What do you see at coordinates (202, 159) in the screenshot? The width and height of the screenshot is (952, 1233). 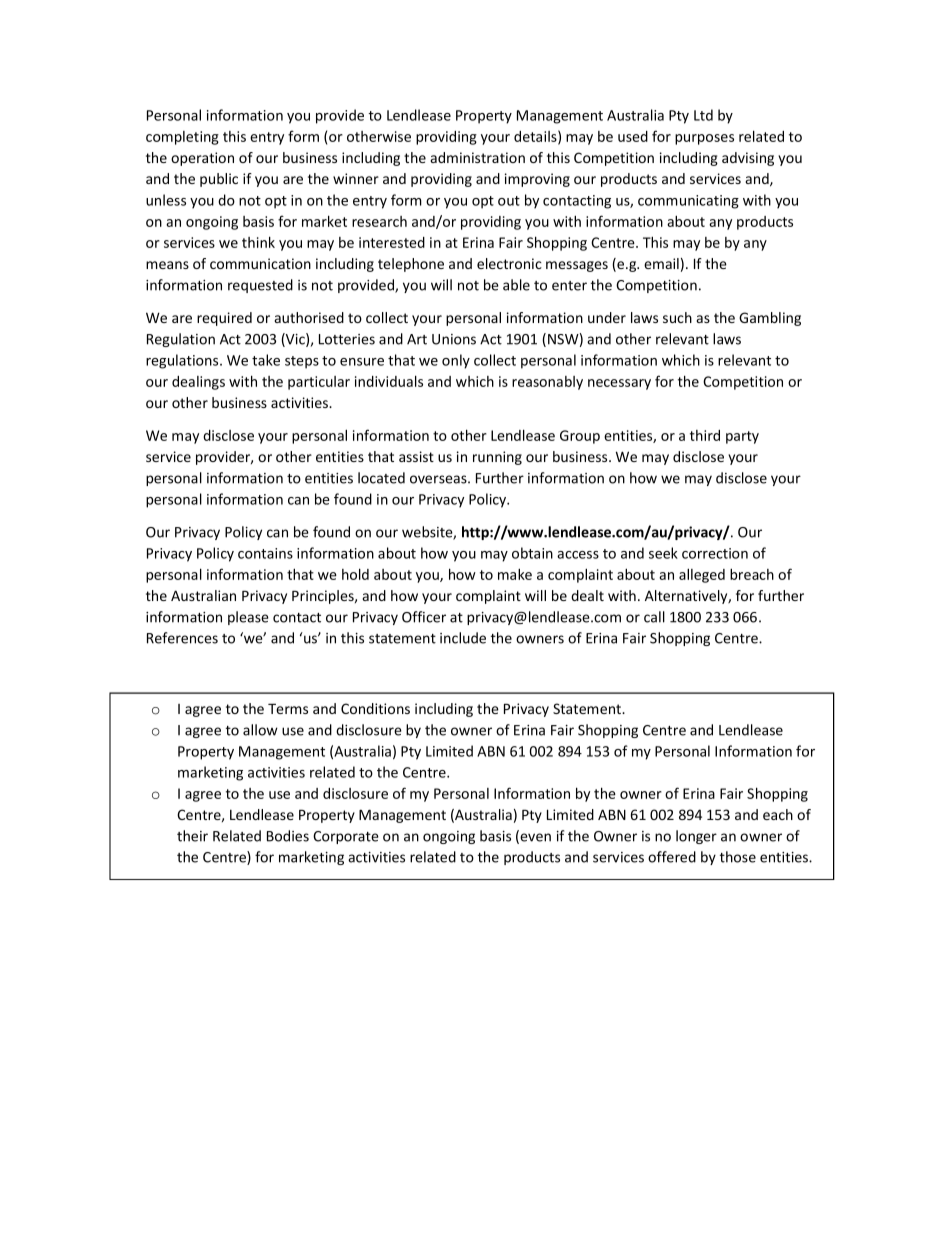 I see `operation` at bounding box center [202, 159].
